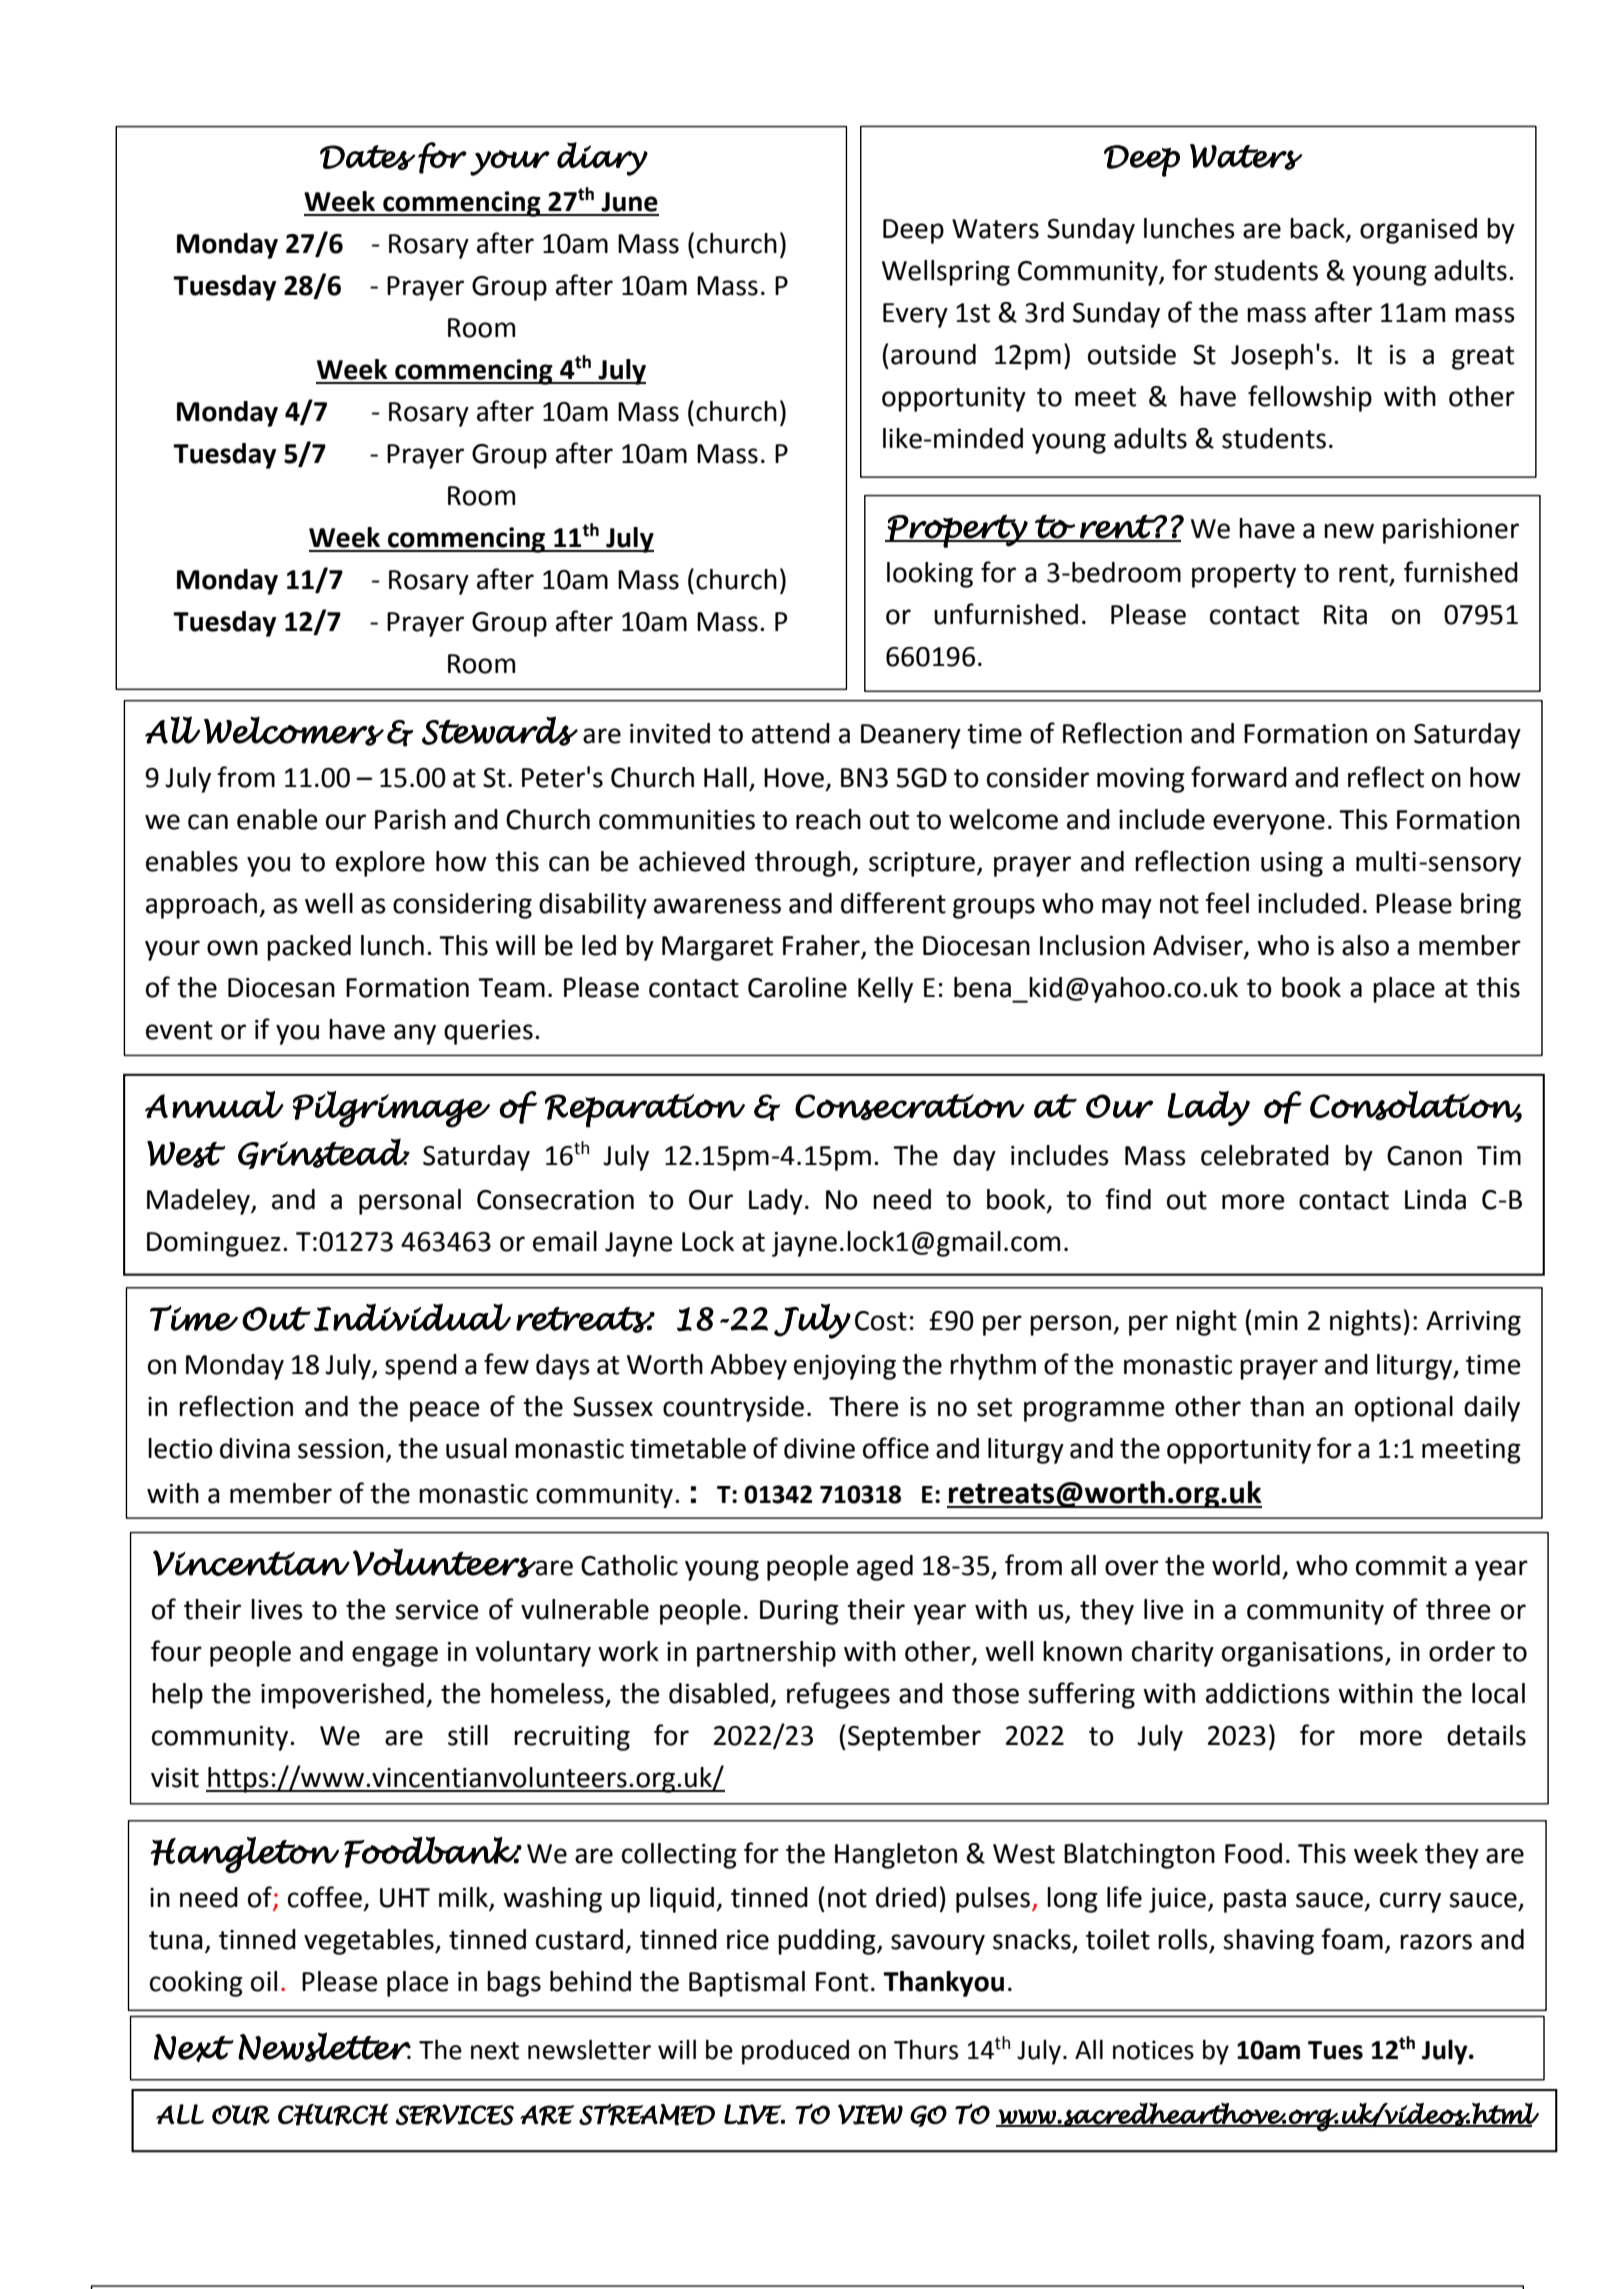 The height and width of the screenshot is (2289, 1619). What do you see at coordinates (1265, 1155) in the screenshot?
I see `celebrated` at bounding box center [1265, 1155].
